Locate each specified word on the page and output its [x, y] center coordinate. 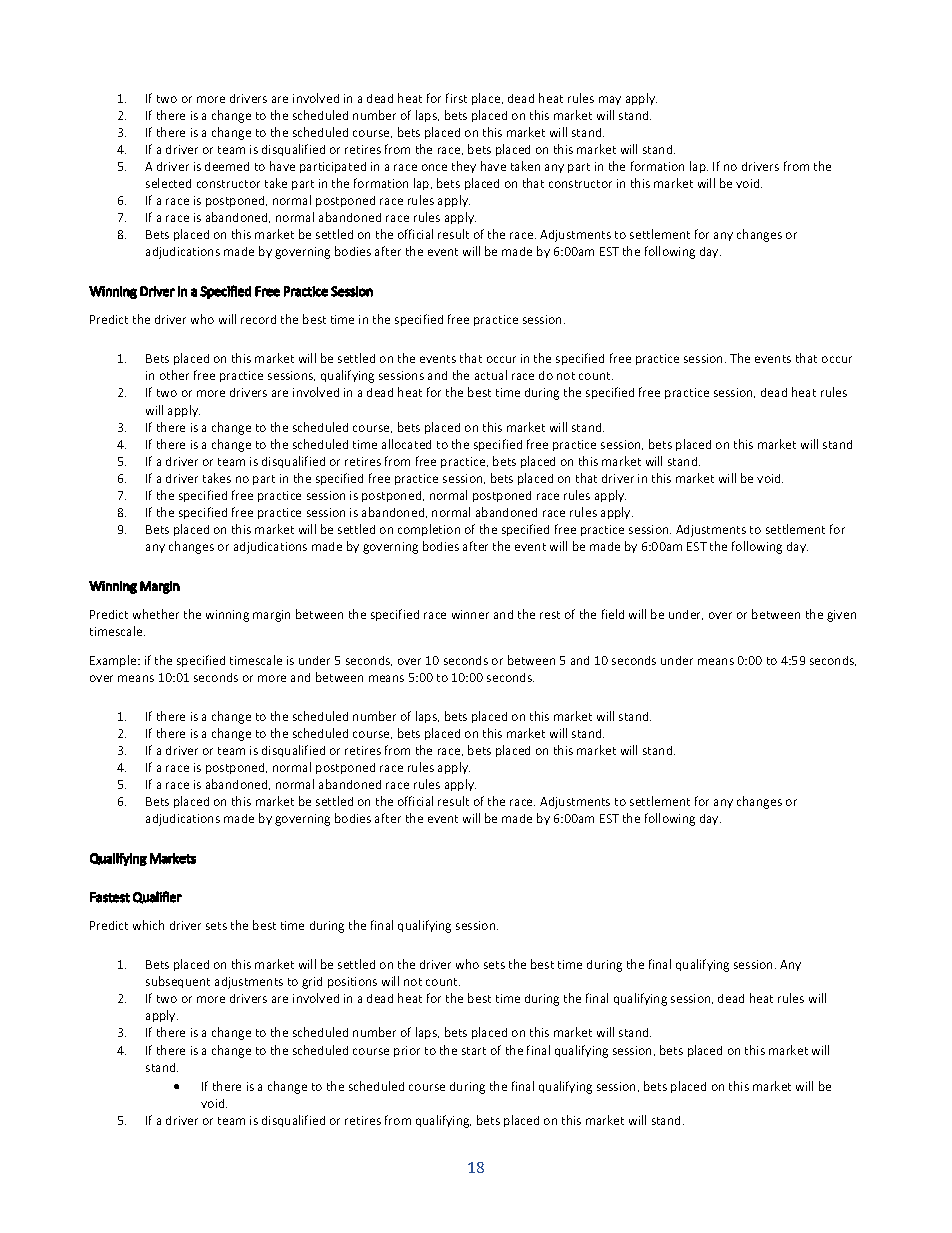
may [610, 100]
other [174, 375]
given [841, 616]
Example [114, 661]
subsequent [178, 982]
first [456, 98]
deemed [227, 166]
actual [491, 375]
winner [470, 614]
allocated [406, 444]
